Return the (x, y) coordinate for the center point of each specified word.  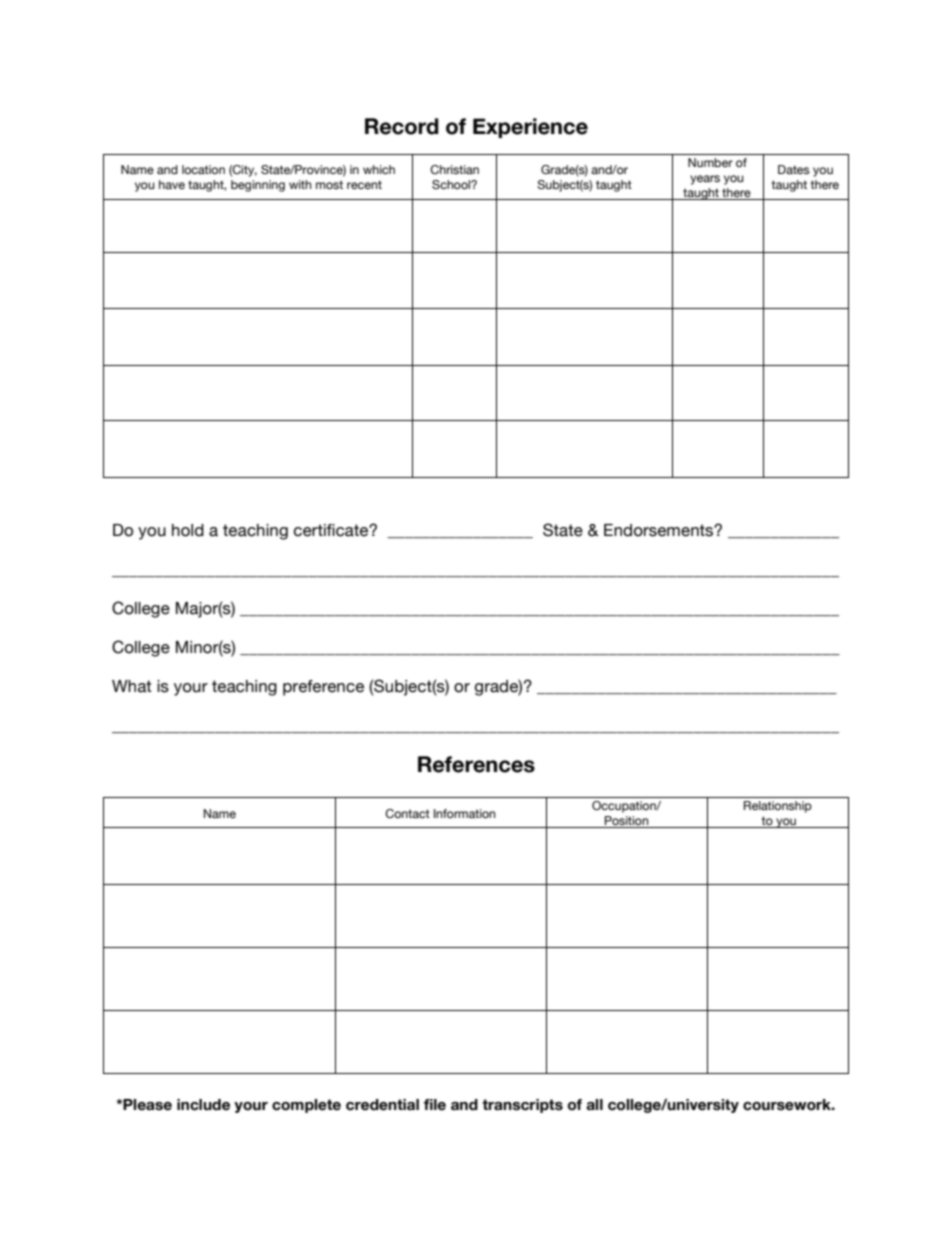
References (476, 764)
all (594, 1104)
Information (464, 813)
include (203, 1105)
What (132, 686)
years (705, 180)
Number (710, 162)
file (435, 1105)
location (203, 169)
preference (323, 688)
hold (188, 530)
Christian (454, 169)
